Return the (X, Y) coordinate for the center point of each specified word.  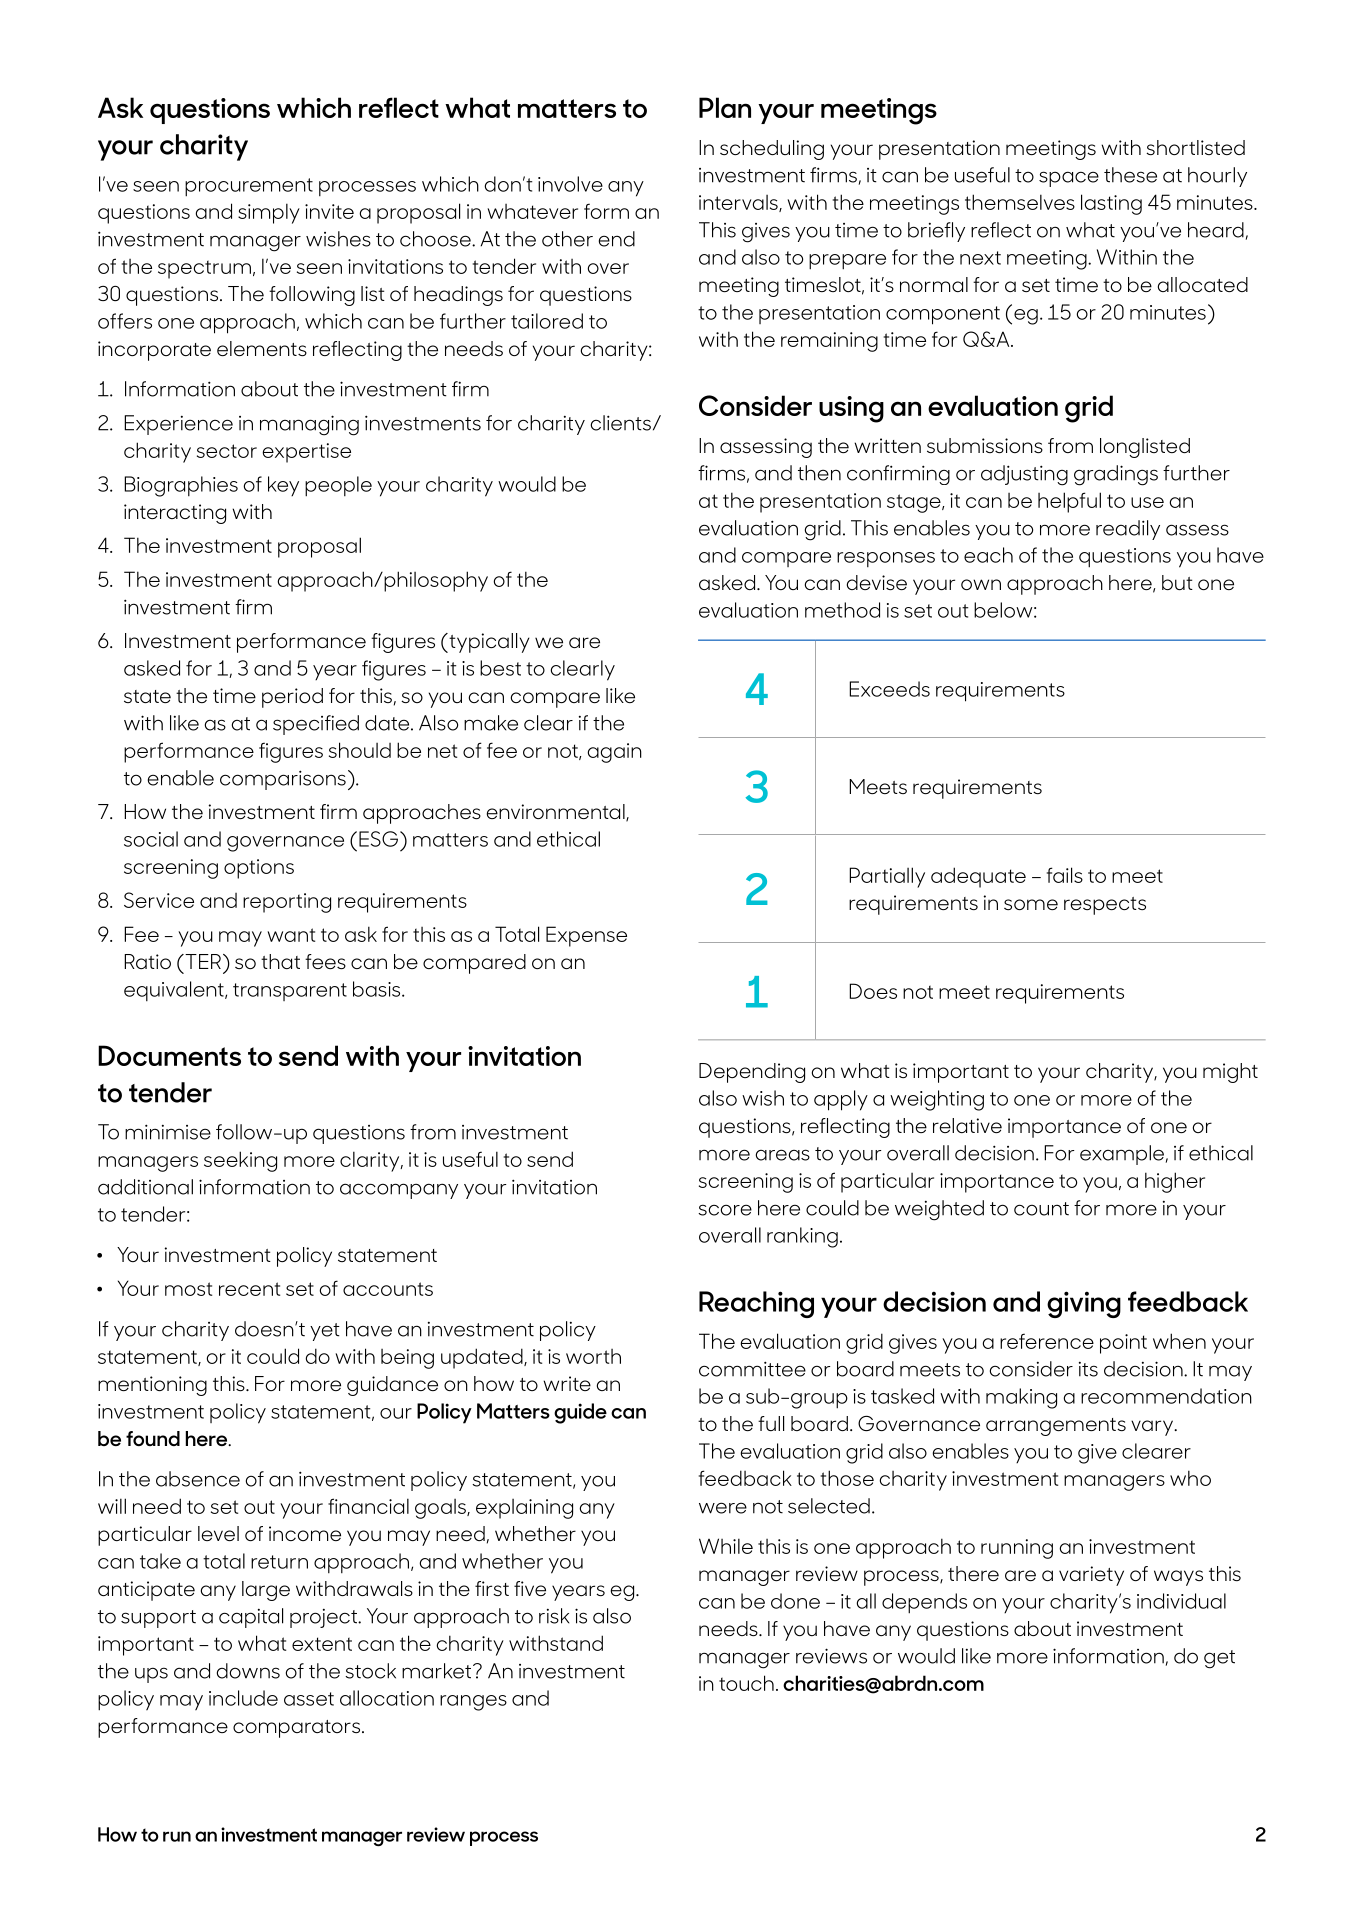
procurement (249, 187)
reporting (287, 903)
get (1219, 1659)
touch (746, 1683)
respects (1105, 906)
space (1069, 179)
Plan (725, 107)
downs (248, 1671)
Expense (586, 936)
